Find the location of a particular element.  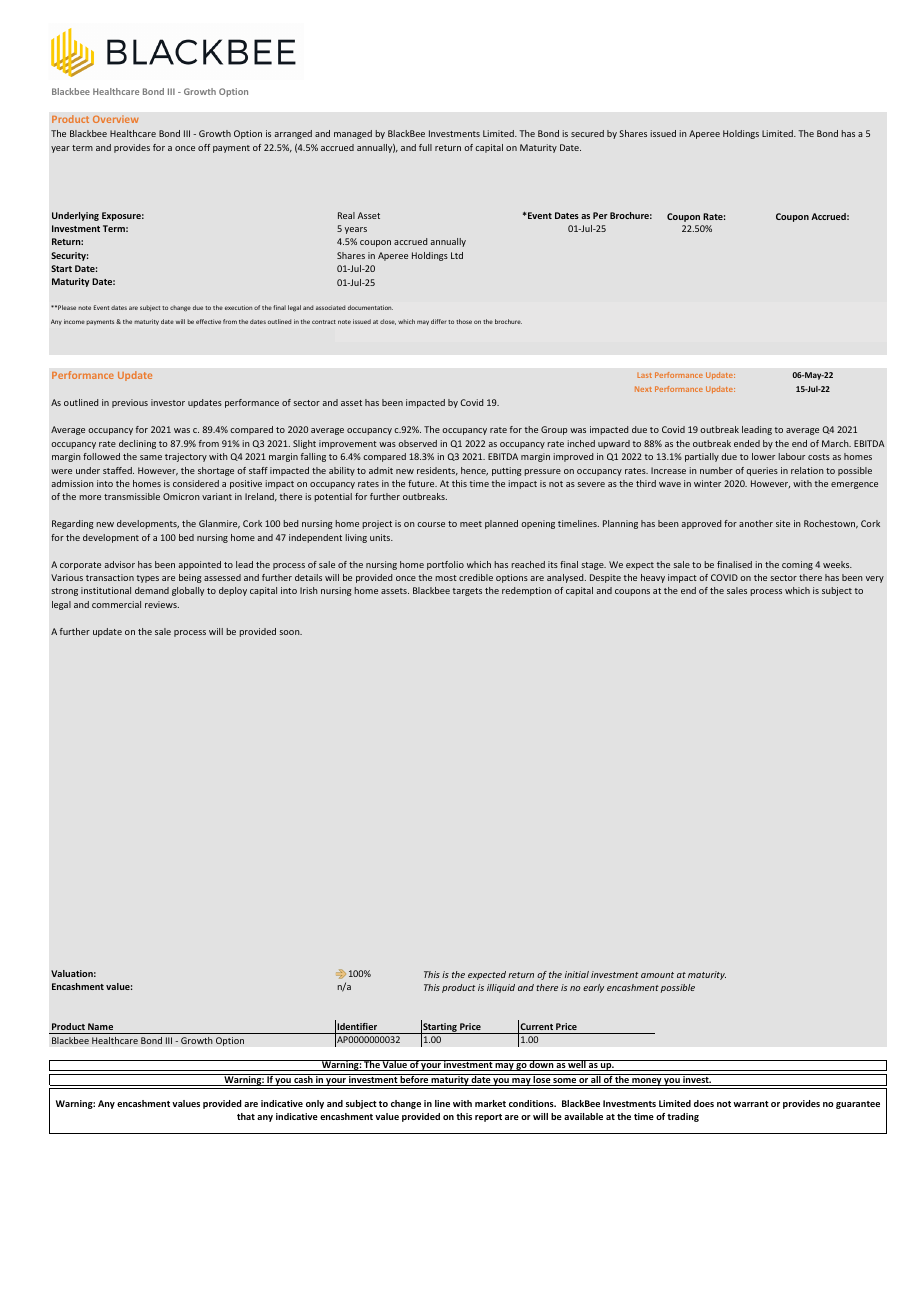

amount is located at coordinates (657, 975).
